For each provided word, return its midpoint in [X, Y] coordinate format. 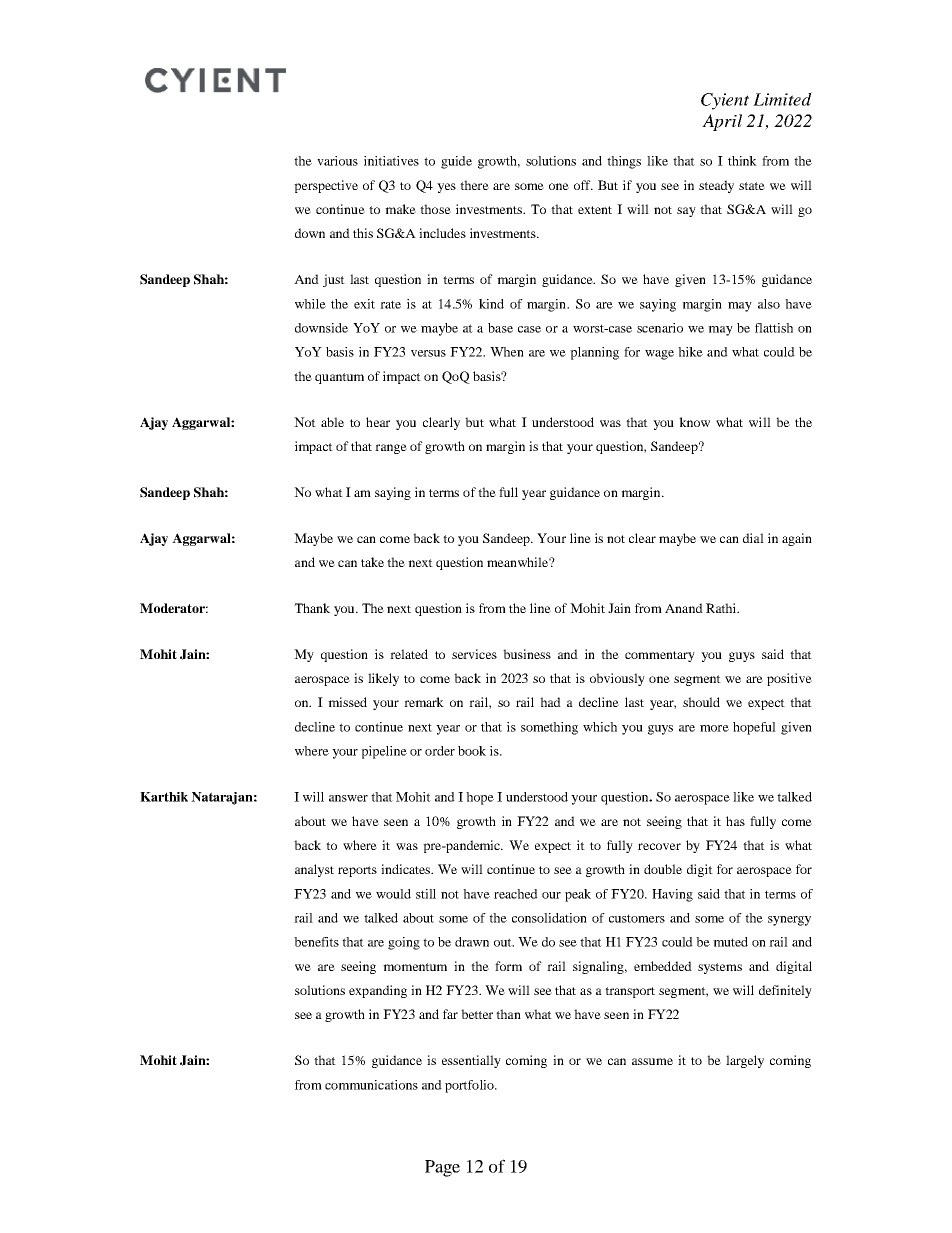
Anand [684, 608]
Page [442, 1168]
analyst [314, 870]
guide [456, 162]
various [337, 161]
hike [690, 352]
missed [347, 702]
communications [371, 1085]
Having [672, 895]
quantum [339, 378]
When [507, 352]
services [474, 654]
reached [516, 894]
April [722, 122]
